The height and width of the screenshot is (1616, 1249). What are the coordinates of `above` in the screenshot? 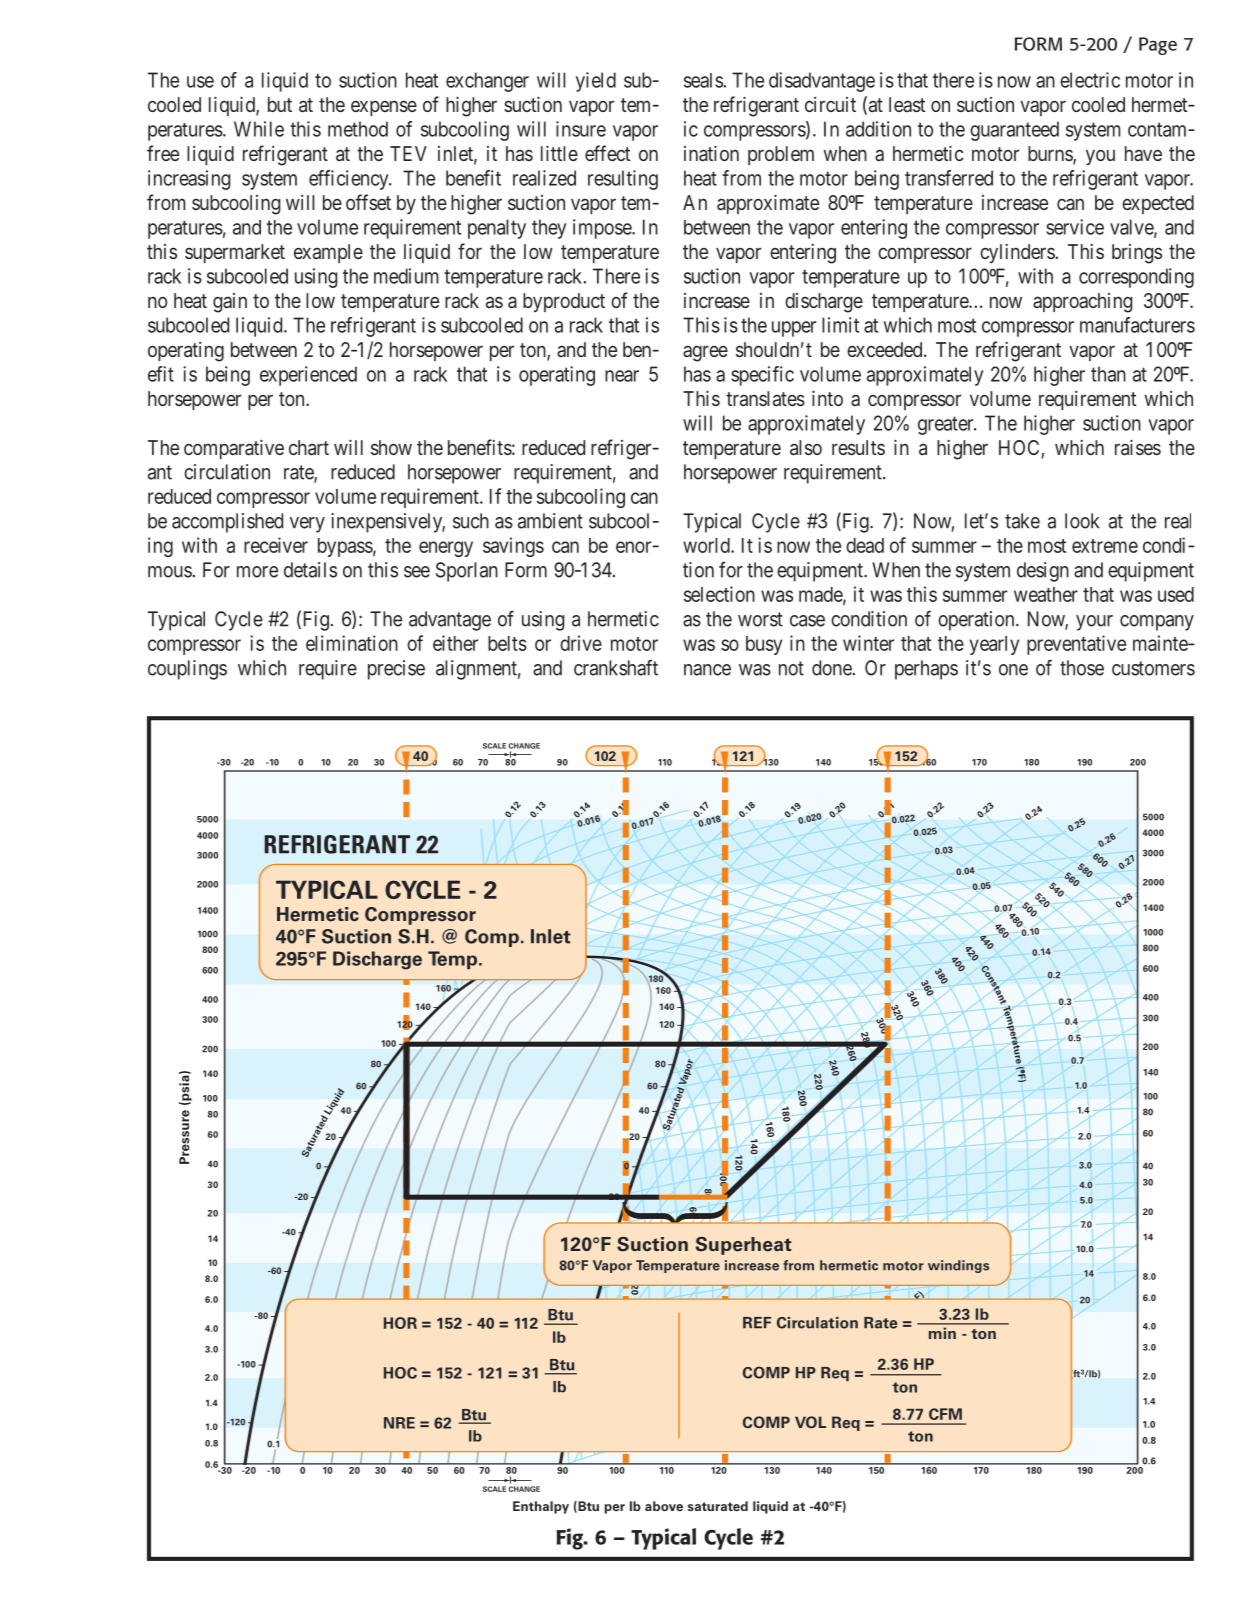 It's located at (664, 1506).
